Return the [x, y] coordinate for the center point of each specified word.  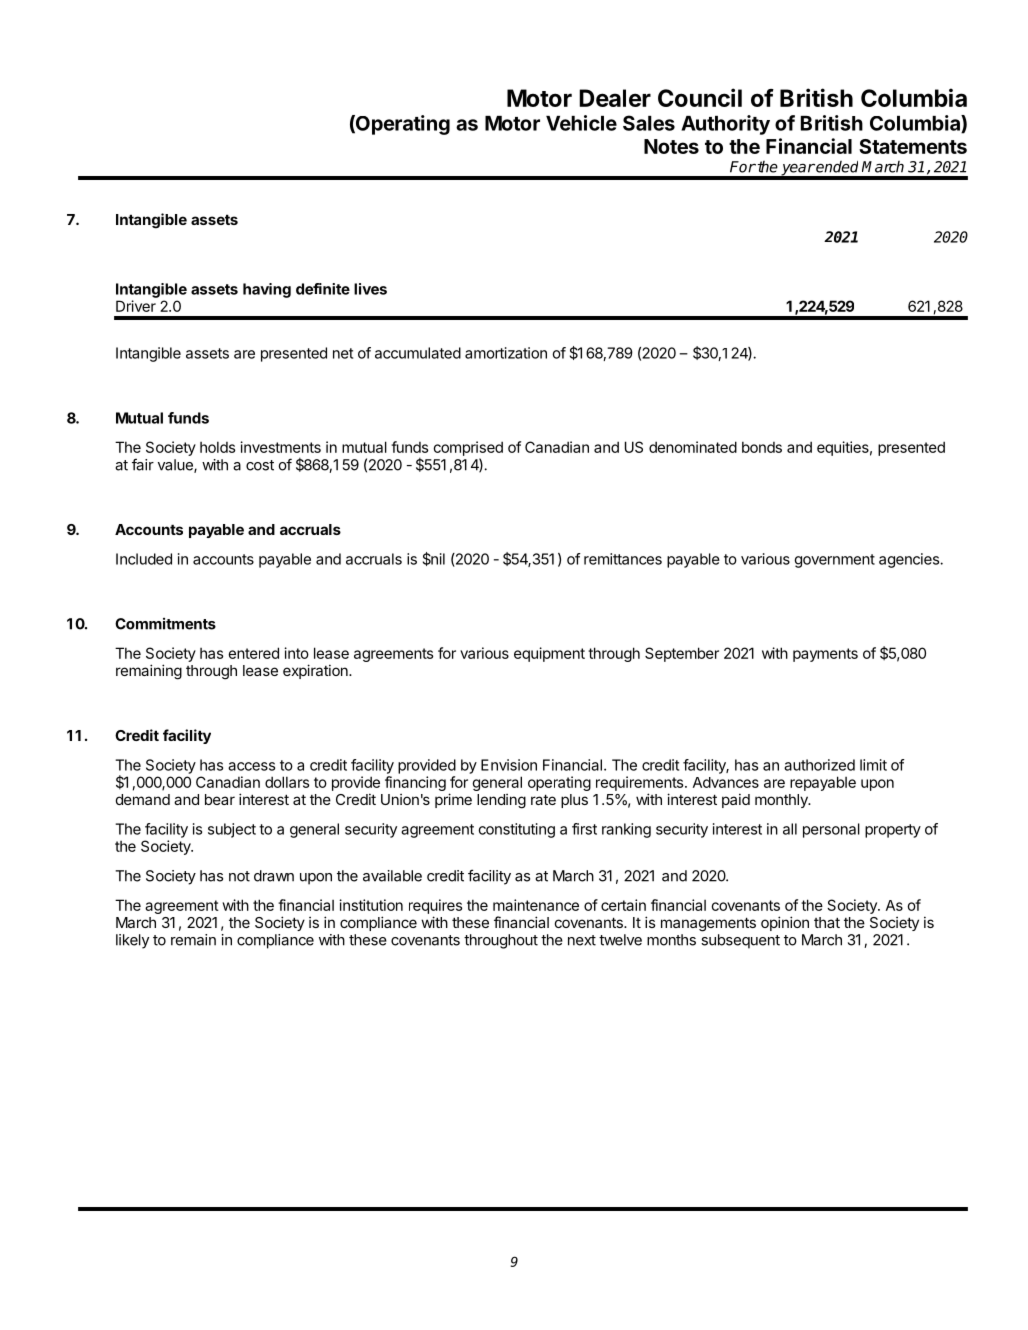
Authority [725, 125]
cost [260, 465]
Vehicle [581, 123]
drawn [274, 876]
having [267, 290]
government [834, 561]
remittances [623, 559]
